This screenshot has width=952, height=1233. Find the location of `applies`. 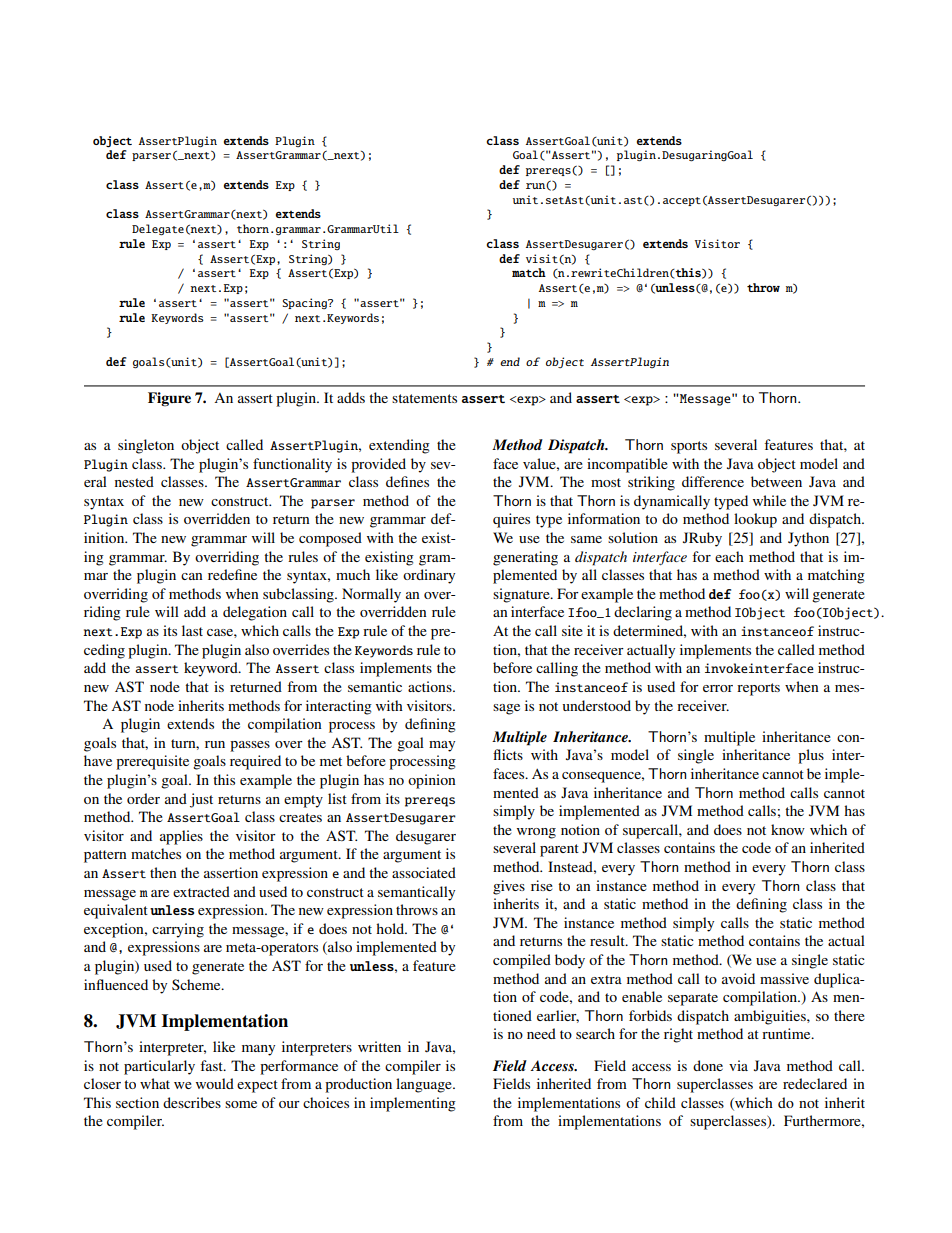

applies is located at coordinates (181, 837).
